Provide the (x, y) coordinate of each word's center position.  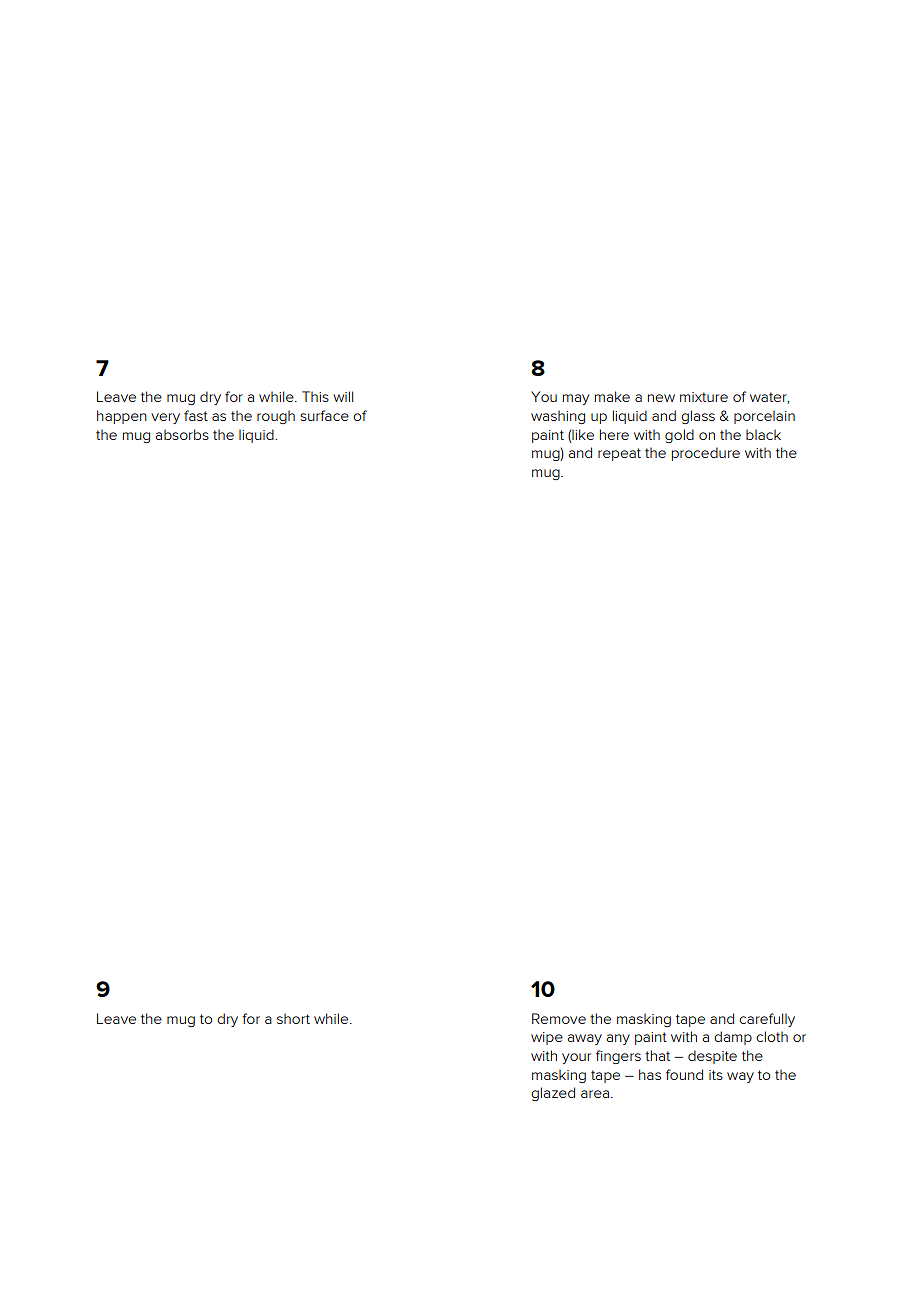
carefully (767, 1020)
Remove (559, 1018)
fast (196, 415)
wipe (547, 1038)
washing (558, 417)
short (293, 1018)
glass (698, 417)
